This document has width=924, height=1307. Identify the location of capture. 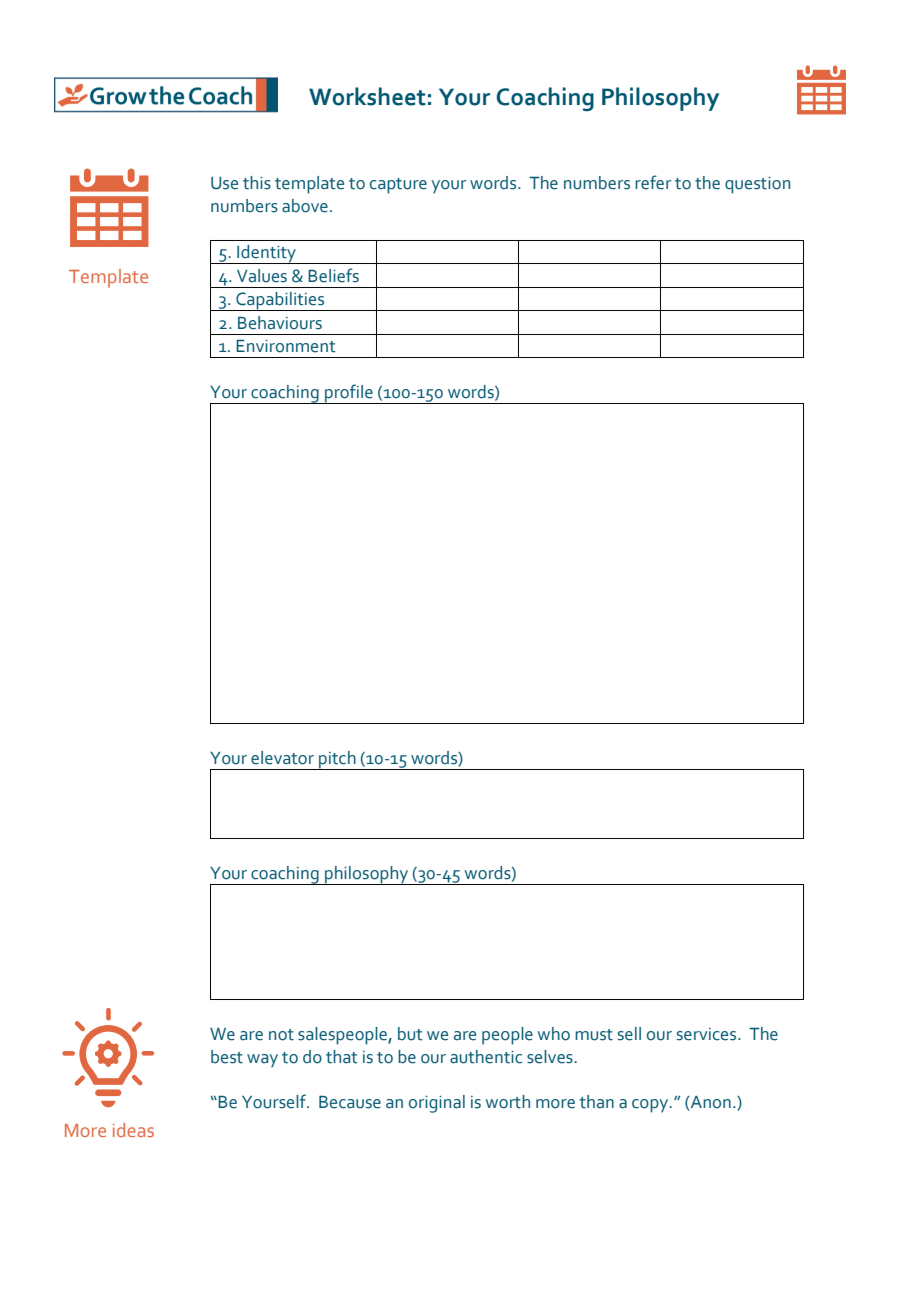
(398, 186).
